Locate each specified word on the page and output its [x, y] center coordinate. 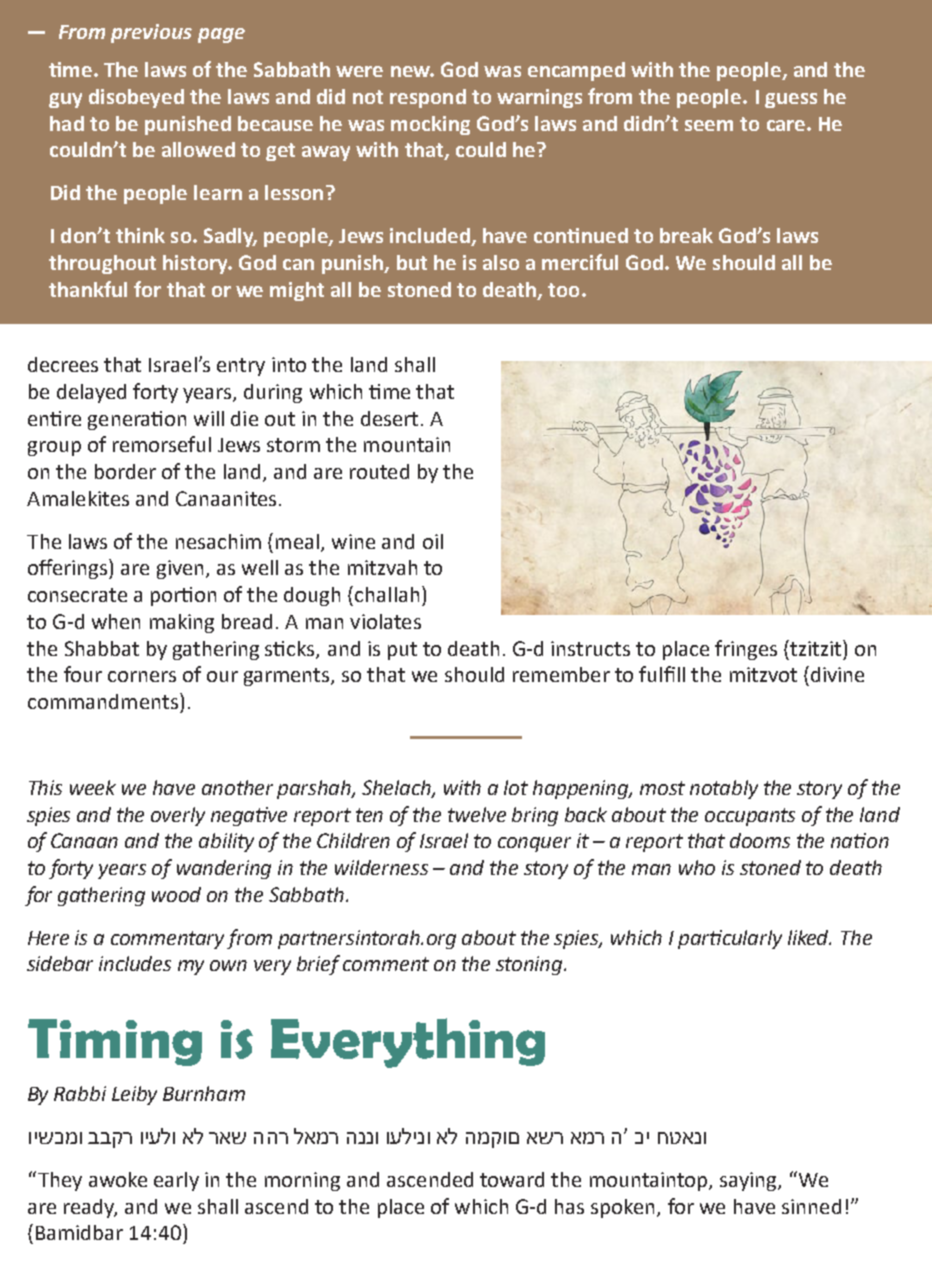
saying [749, 1181]
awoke [118, 1179]
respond [428, 98]
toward [512, 1179]
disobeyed [136, 98]
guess [791, 100]
